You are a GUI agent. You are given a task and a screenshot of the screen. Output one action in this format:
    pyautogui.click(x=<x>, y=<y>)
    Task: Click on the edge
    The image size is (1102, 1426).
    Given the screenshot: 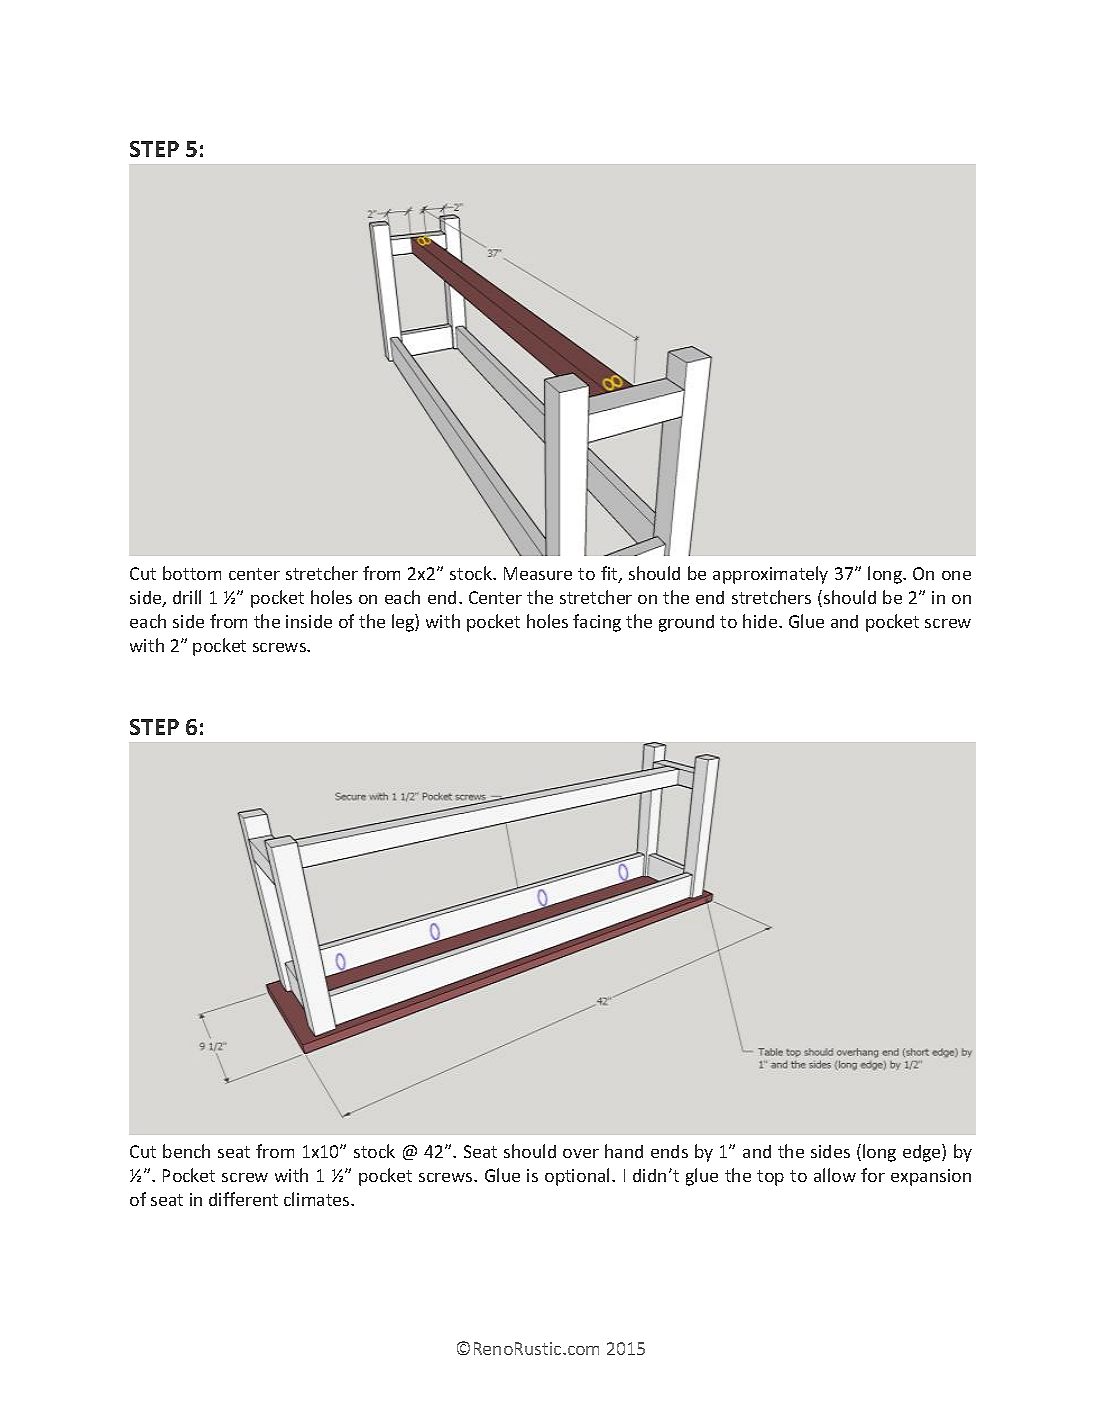 What is the action you would take?
    pyautogui.click(x=923, y=1153)
